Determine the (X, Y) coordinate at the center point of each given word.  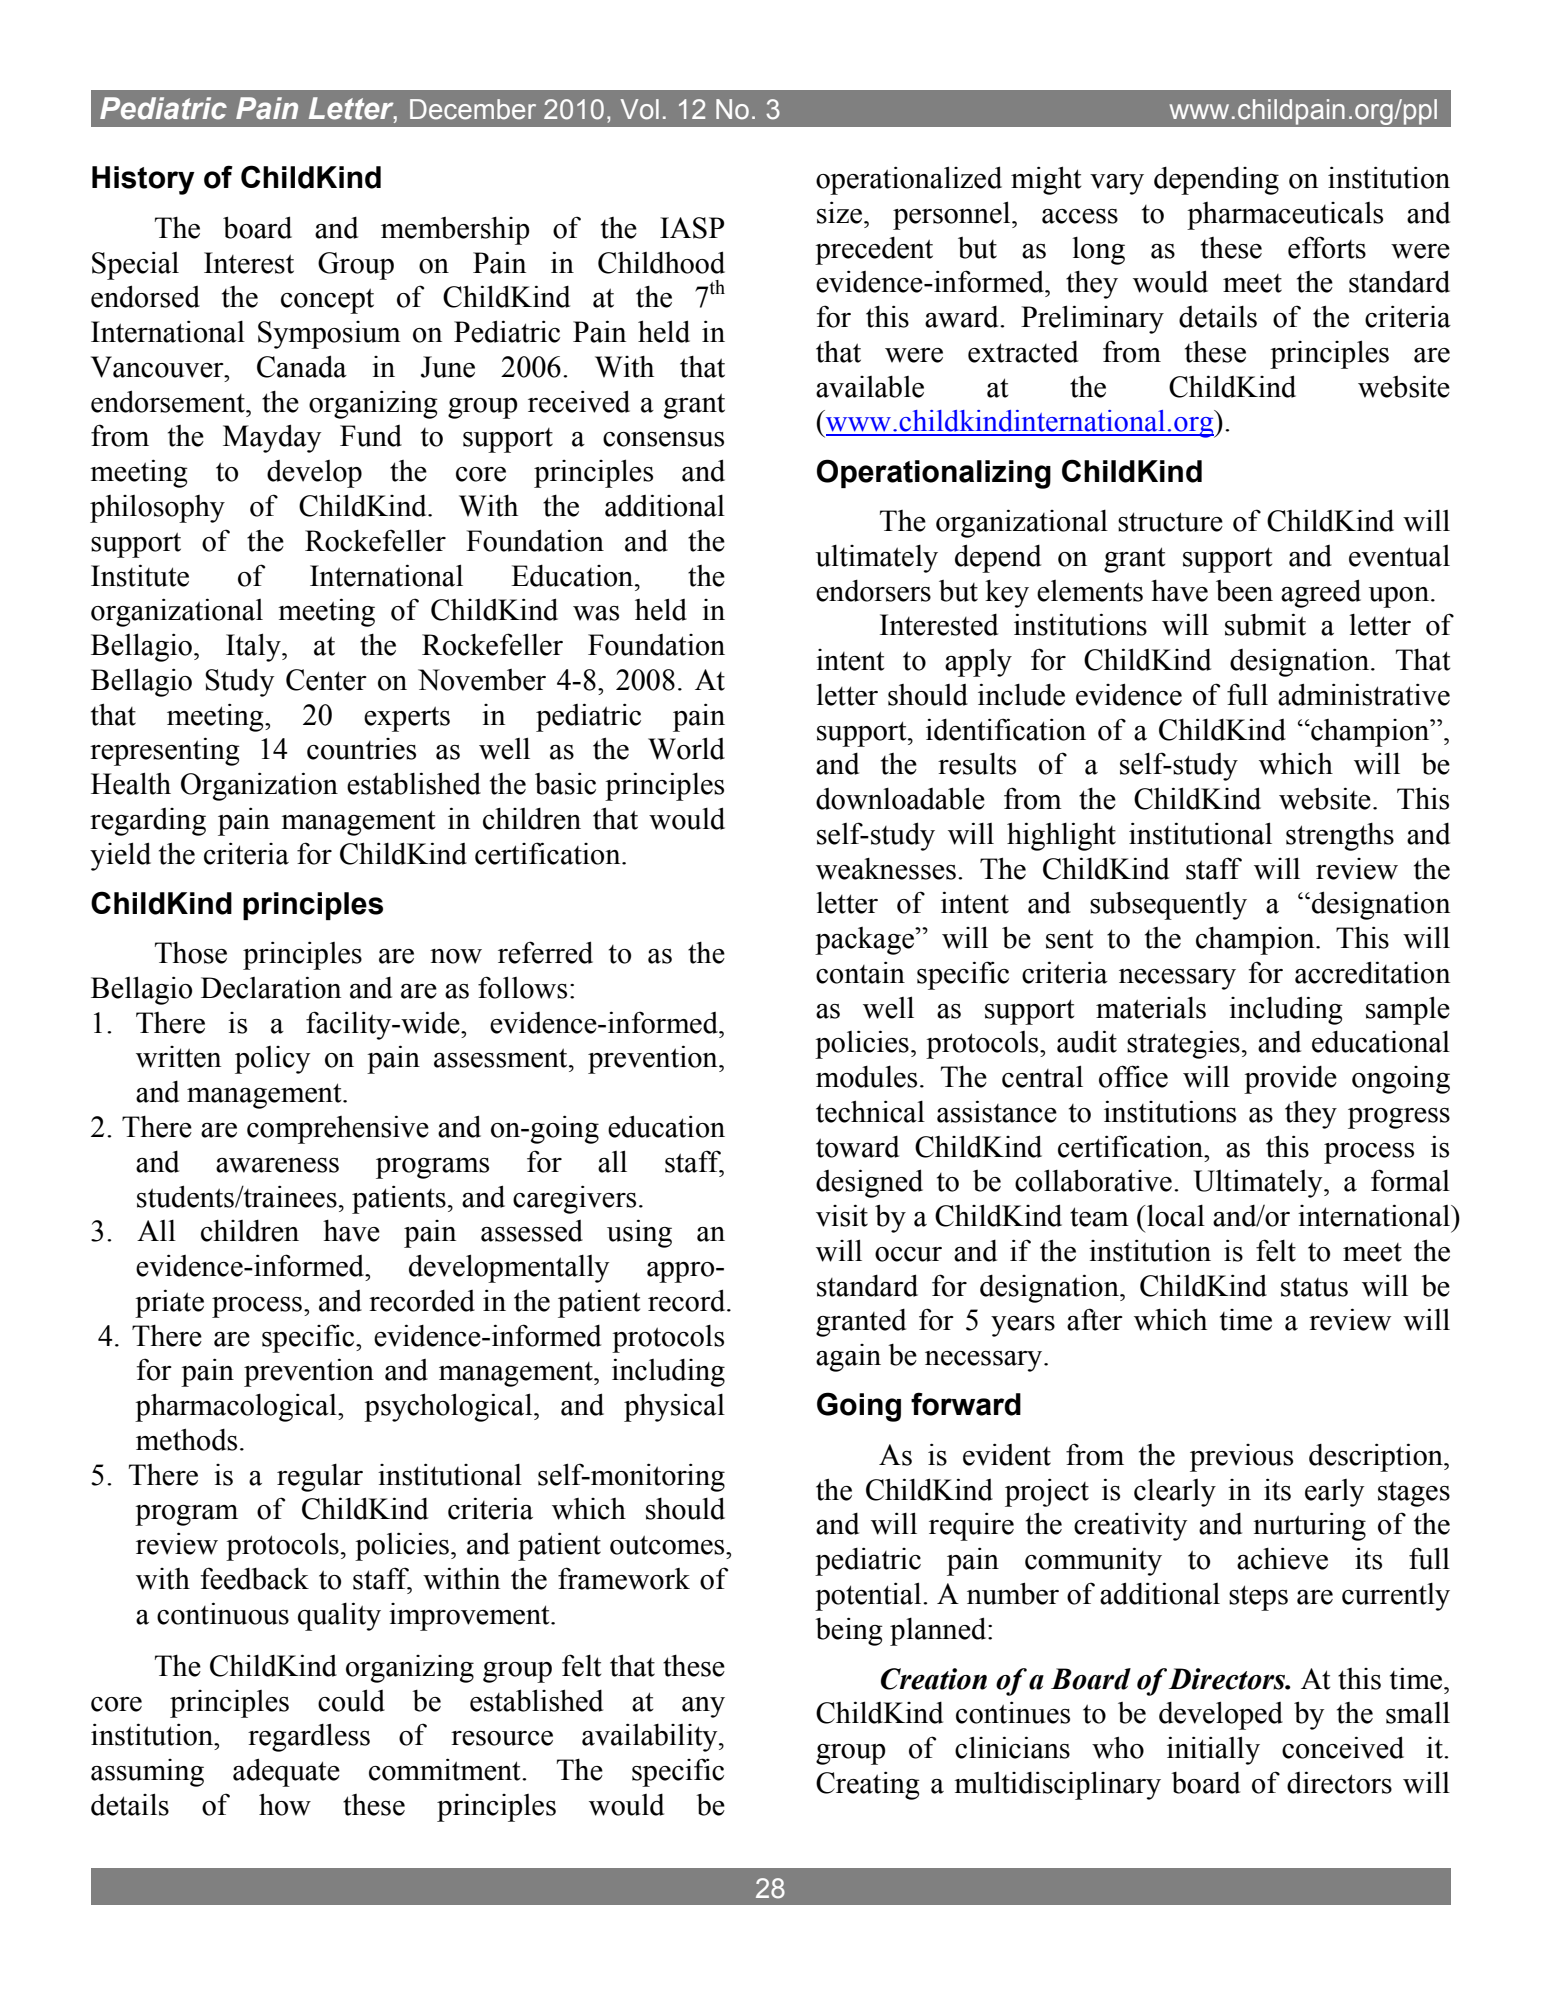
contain (860, 972)
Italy (254, 647)
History (143, 180)
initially (1213, 1750)
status (1314, 1287)
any (703, 1707)
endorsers (873, 591)
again (848, 1358)
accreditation (1372, 972)
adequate (286, 1772)
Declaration (271, 987)
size (841, 212)
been (1244, 591)
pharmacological (237, 1407)
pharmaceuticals (1285, 216)
